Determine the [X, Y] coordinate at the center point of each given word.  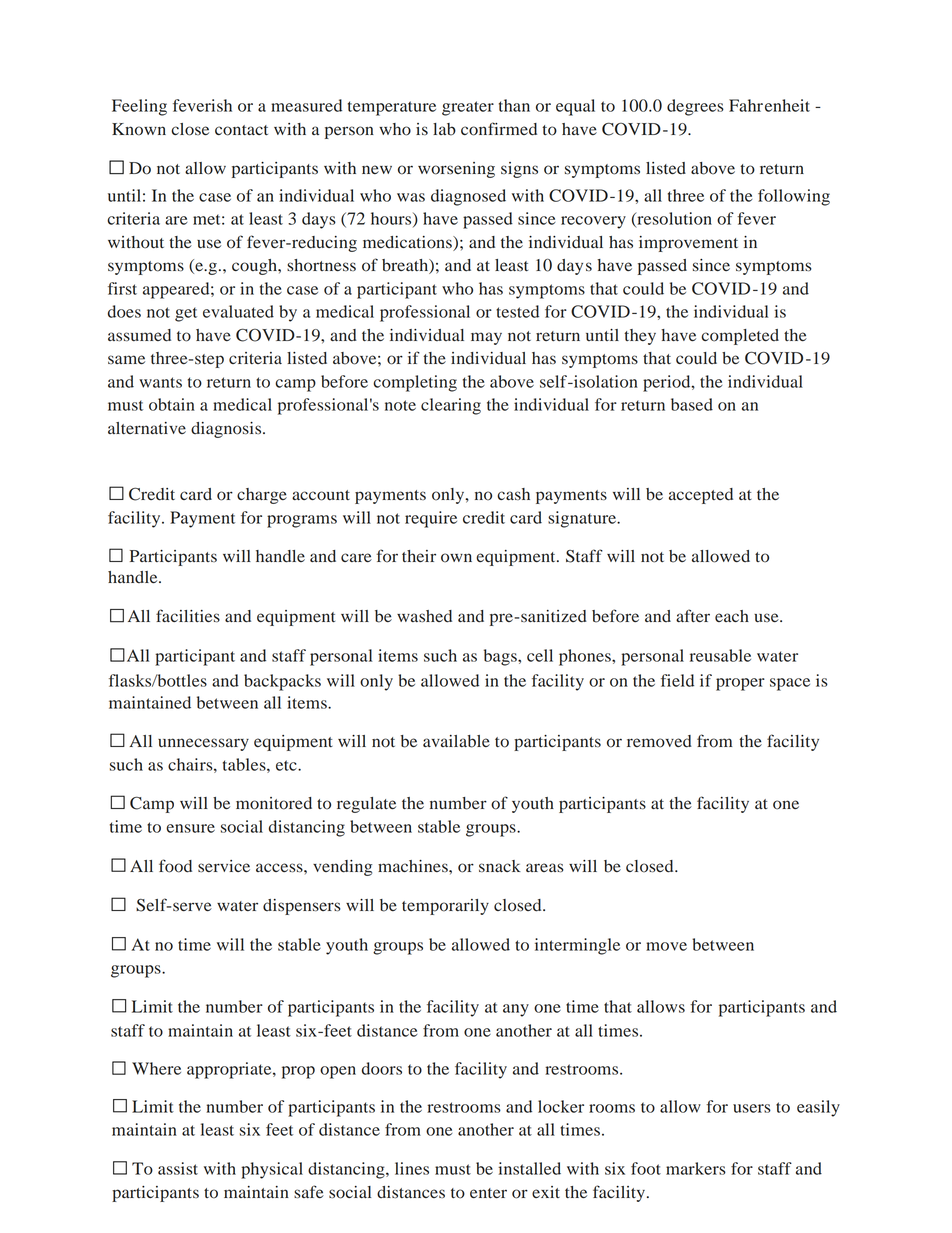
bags [501, 657]
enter [488, 1193]
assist [178, 1168]
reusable [720, 655]
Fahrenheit [769, 105]
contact [241, 130]
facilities [188, 615]
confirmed [499, 129]
